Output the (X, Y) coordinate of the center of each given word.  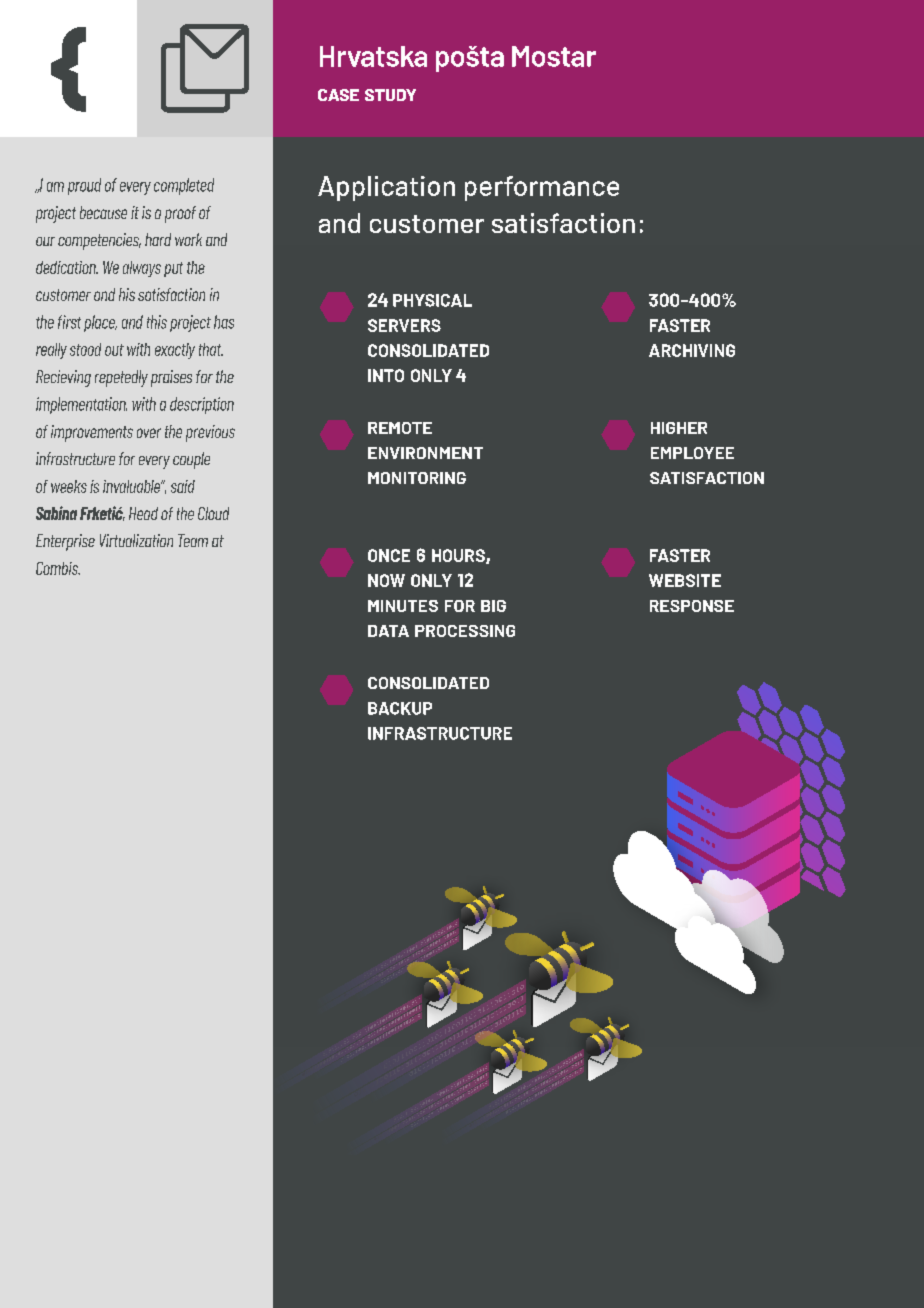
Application (386, 188)
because (103, 212)
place (100, 323)
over (149, 433)
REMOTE (400, 428)
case (338, 95)
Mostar (554, 56)
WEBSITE (685, 580)
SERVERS (404, 325)
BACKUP (400, 708)
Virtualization (136, 540)
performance (542, 188)
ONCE (389, 555)
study (390, 95)
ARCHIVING (692, 350)
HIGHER (679, 428)
